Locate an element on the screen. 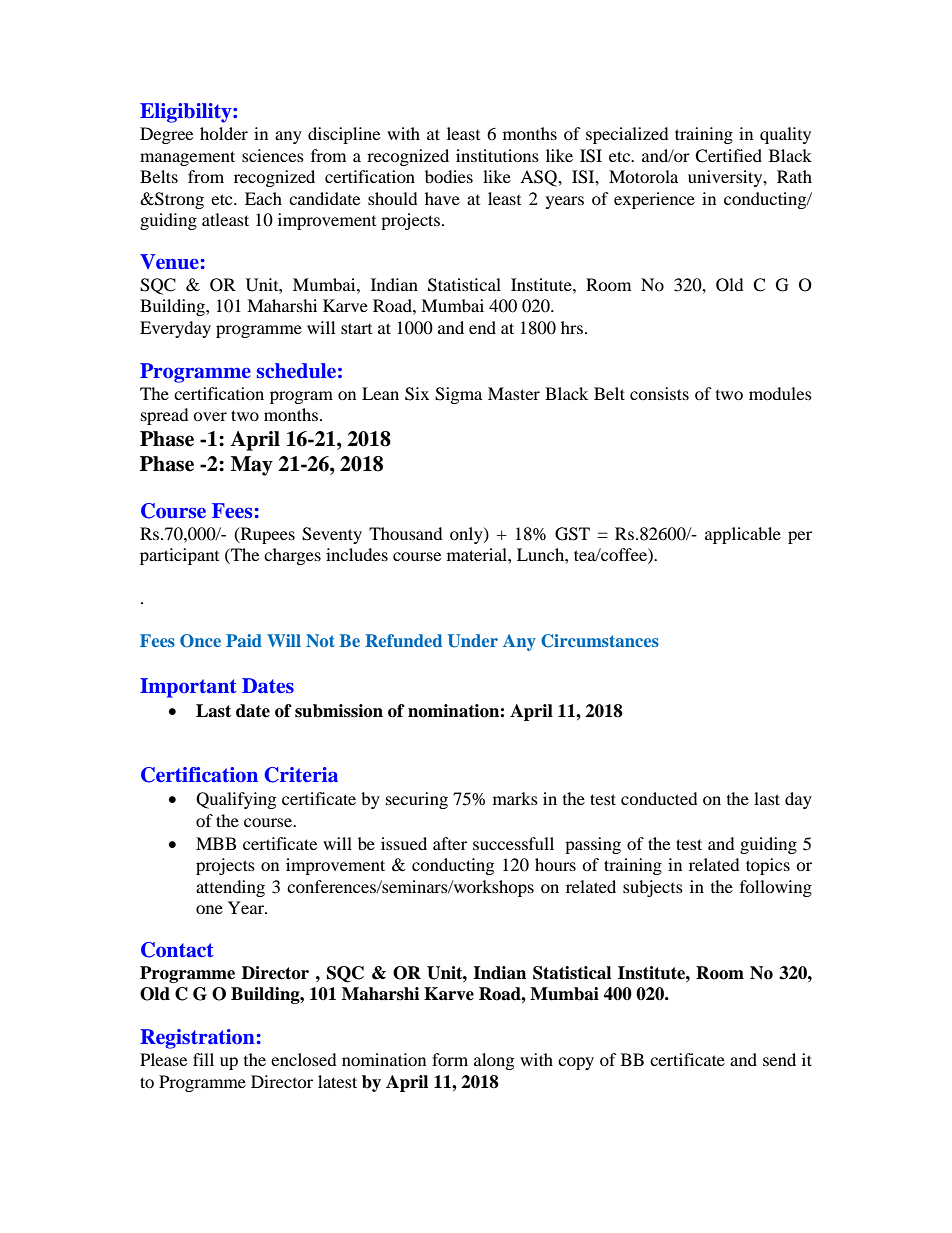 This screenshot has height=1233, width=952. along is located at coordinates (494, 1061).
